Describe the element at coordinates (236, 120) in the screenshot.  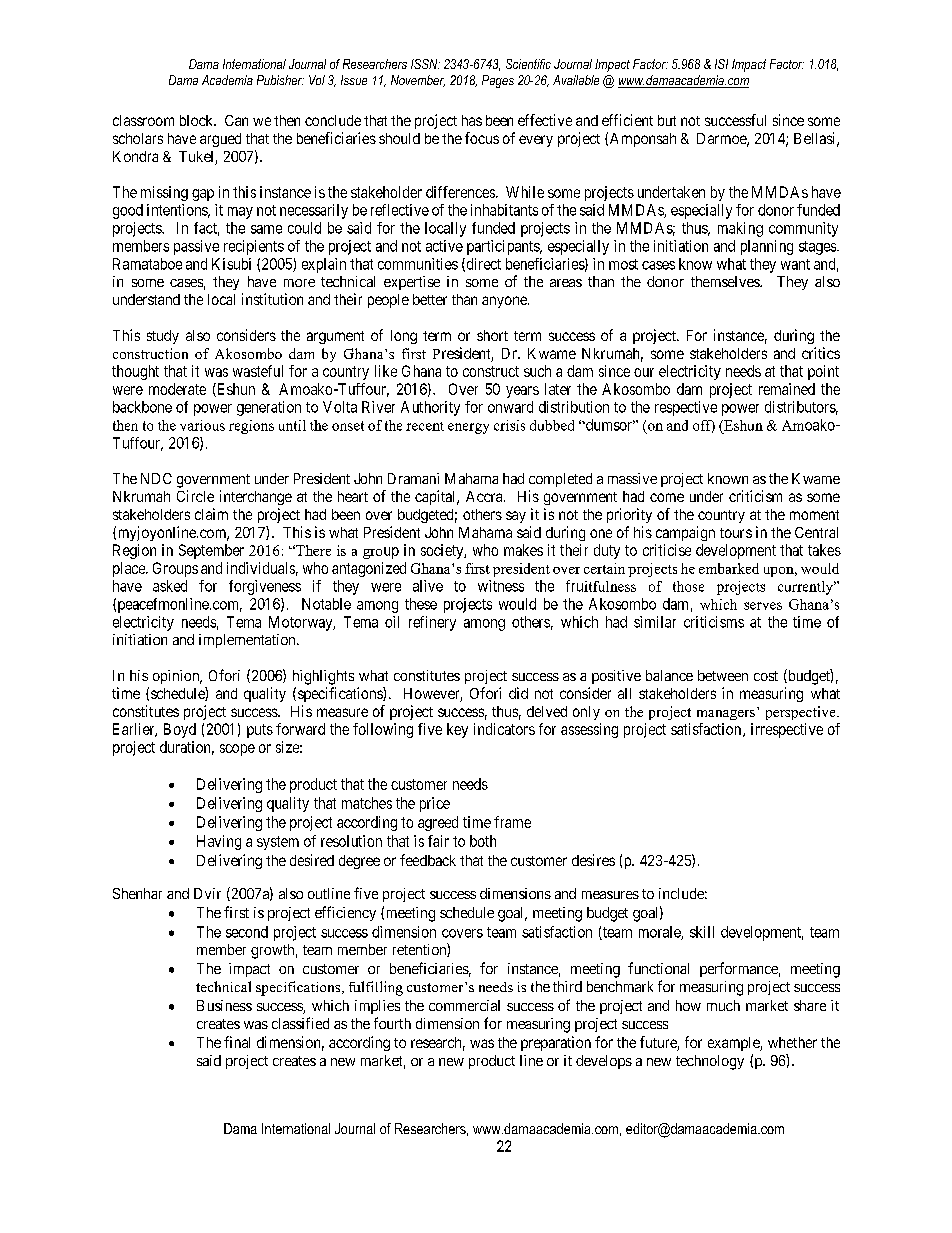
I see `Can` at that location.
